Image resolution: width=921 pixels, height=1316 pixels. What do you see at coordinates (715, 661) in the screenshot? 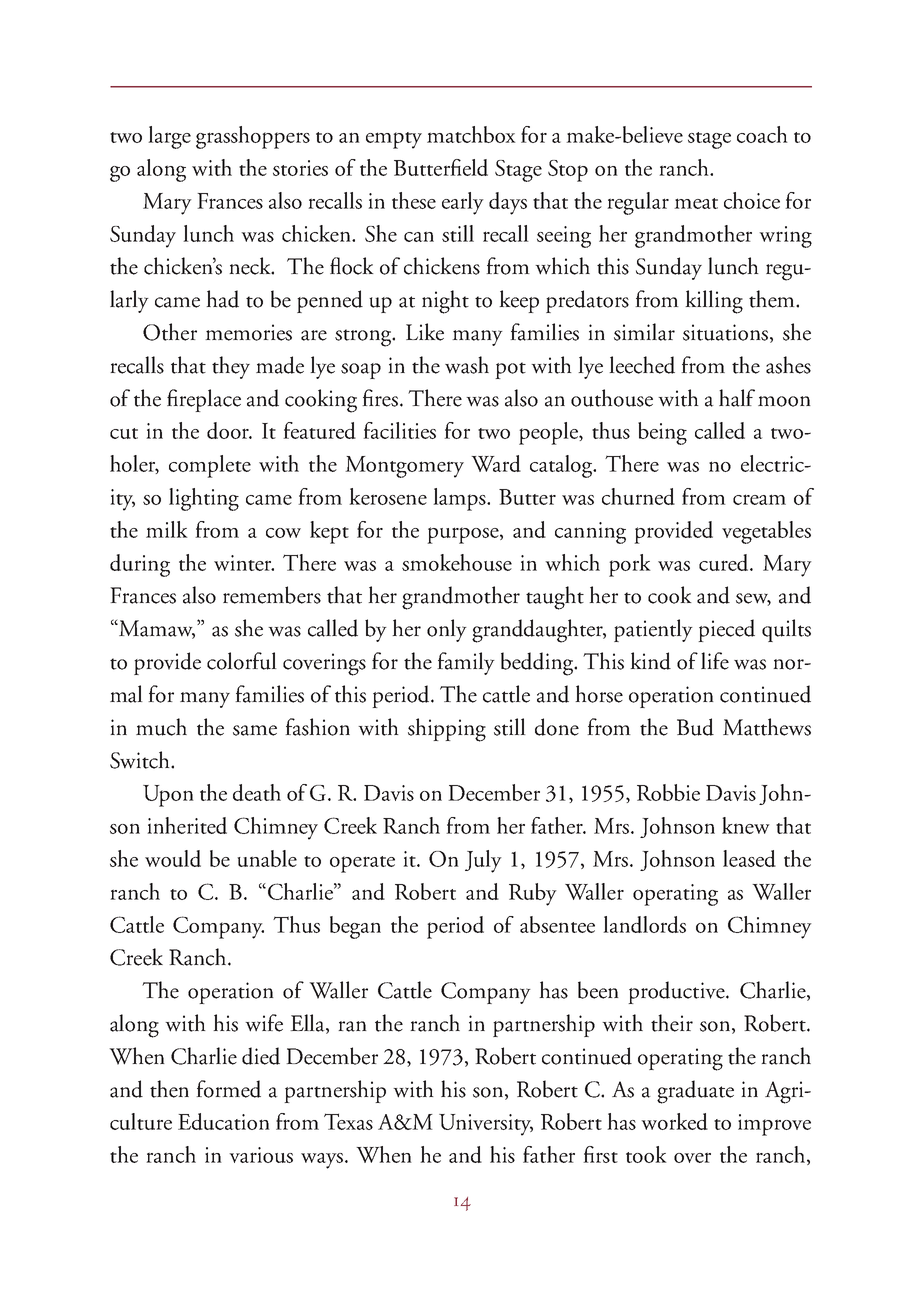
I see `life` at bounding box center [715, 661].
